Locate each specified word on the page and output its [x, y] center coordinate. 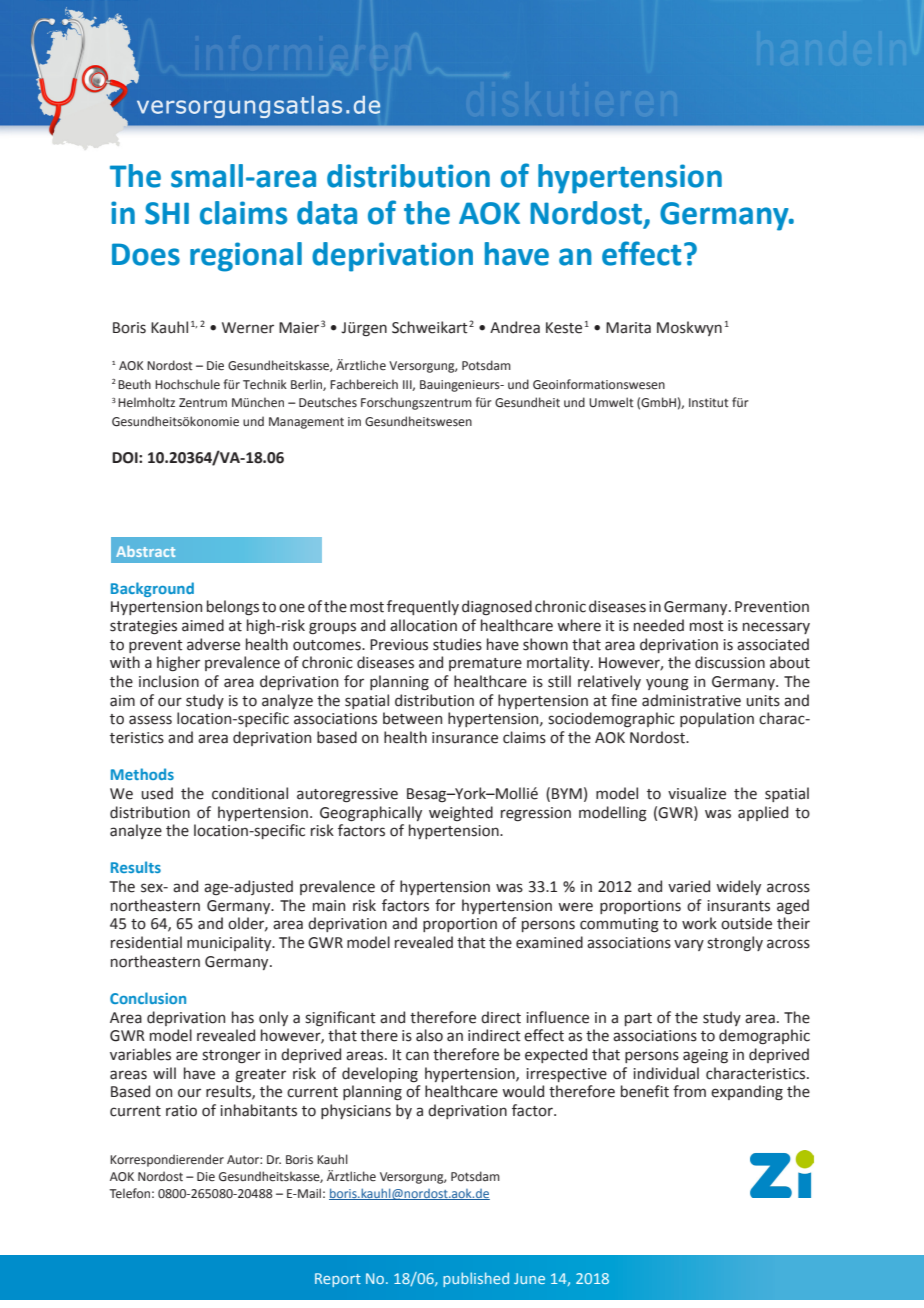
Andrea [515, 327]
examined [549, 942]
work [699, 923]
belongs [233, 607]
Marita [628, 328]
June [529, 1278]
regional [246, 257]
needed [659, 625]
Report [338, 1280]
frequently [423, 607]
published [476, 1279]
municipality [230, 943]
